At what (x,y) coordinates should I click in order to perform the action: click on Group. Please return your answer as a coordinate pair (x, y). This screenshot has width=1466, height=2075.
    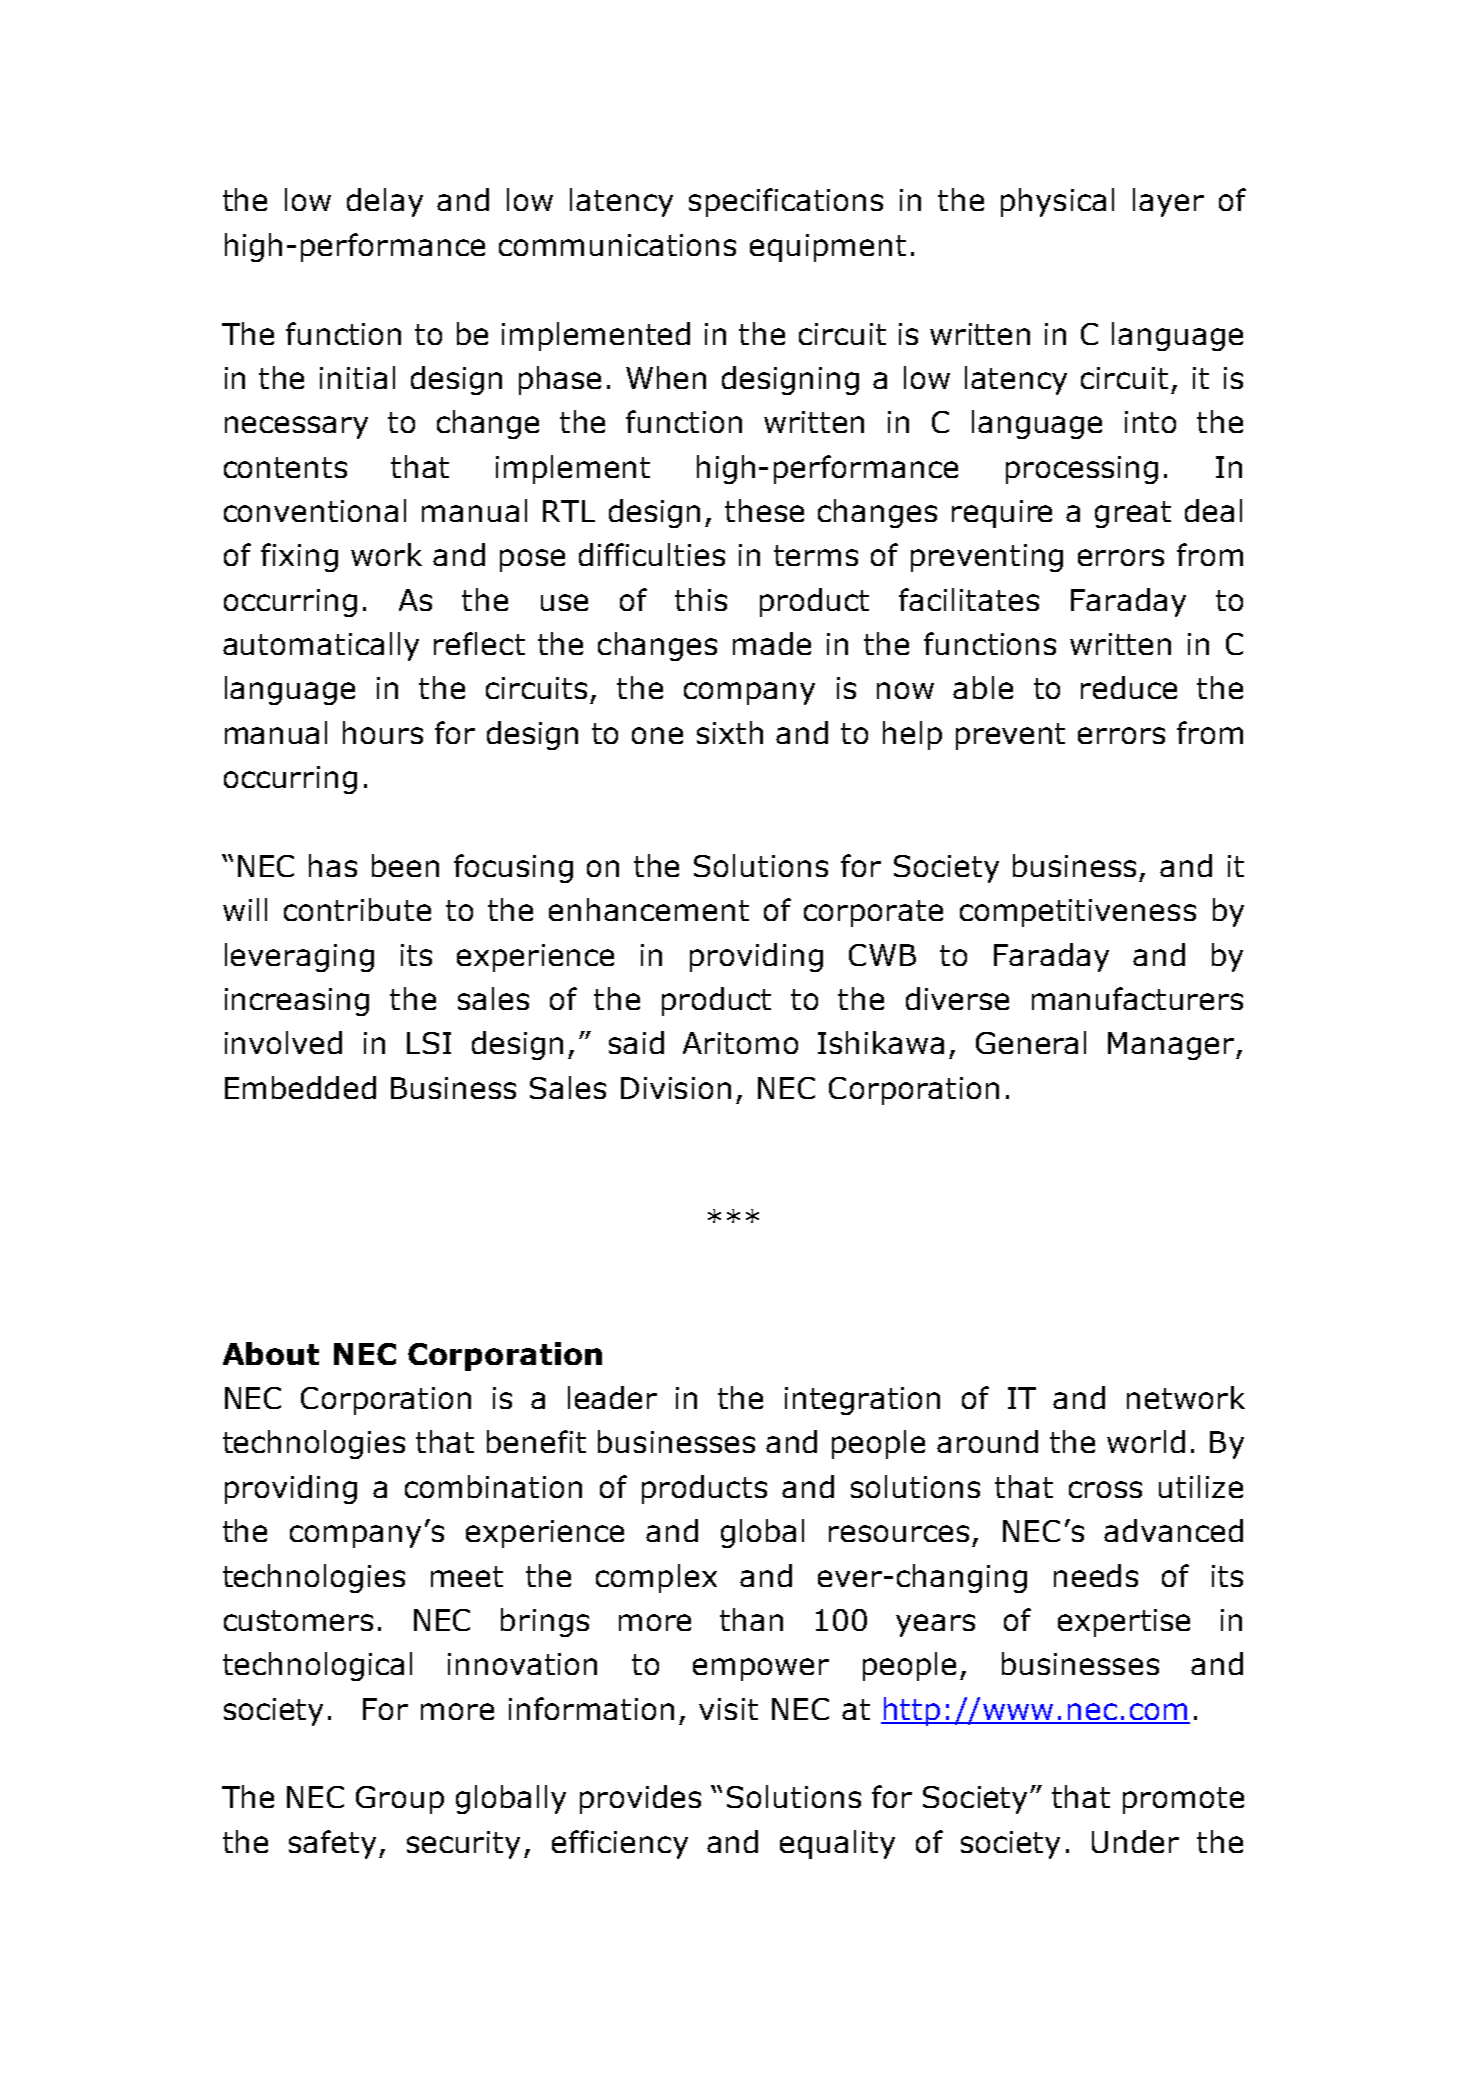
    Looking at the image, I should click on (400, 1800).
